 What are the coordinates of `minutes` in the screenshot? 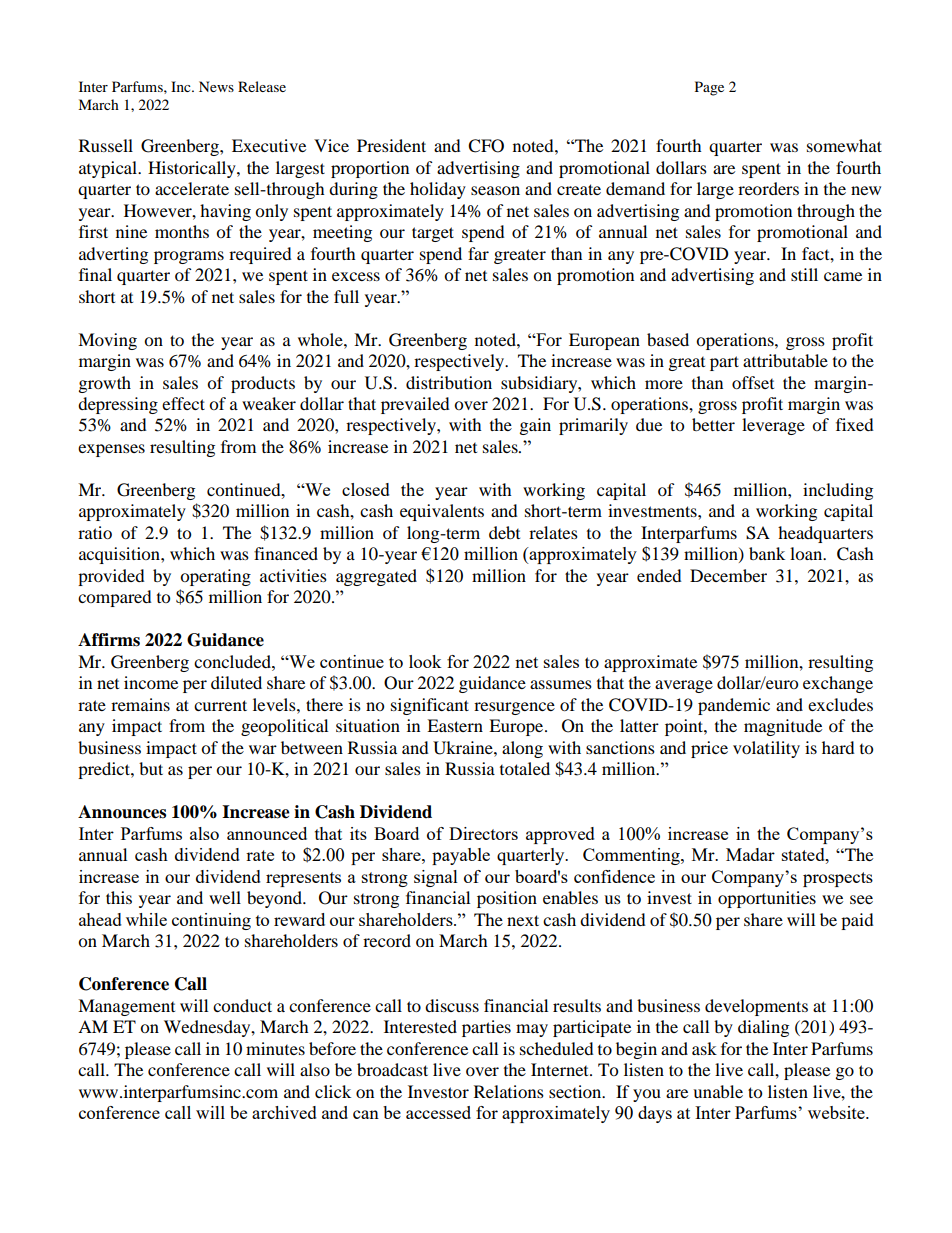 It's located at (275, 1048).
